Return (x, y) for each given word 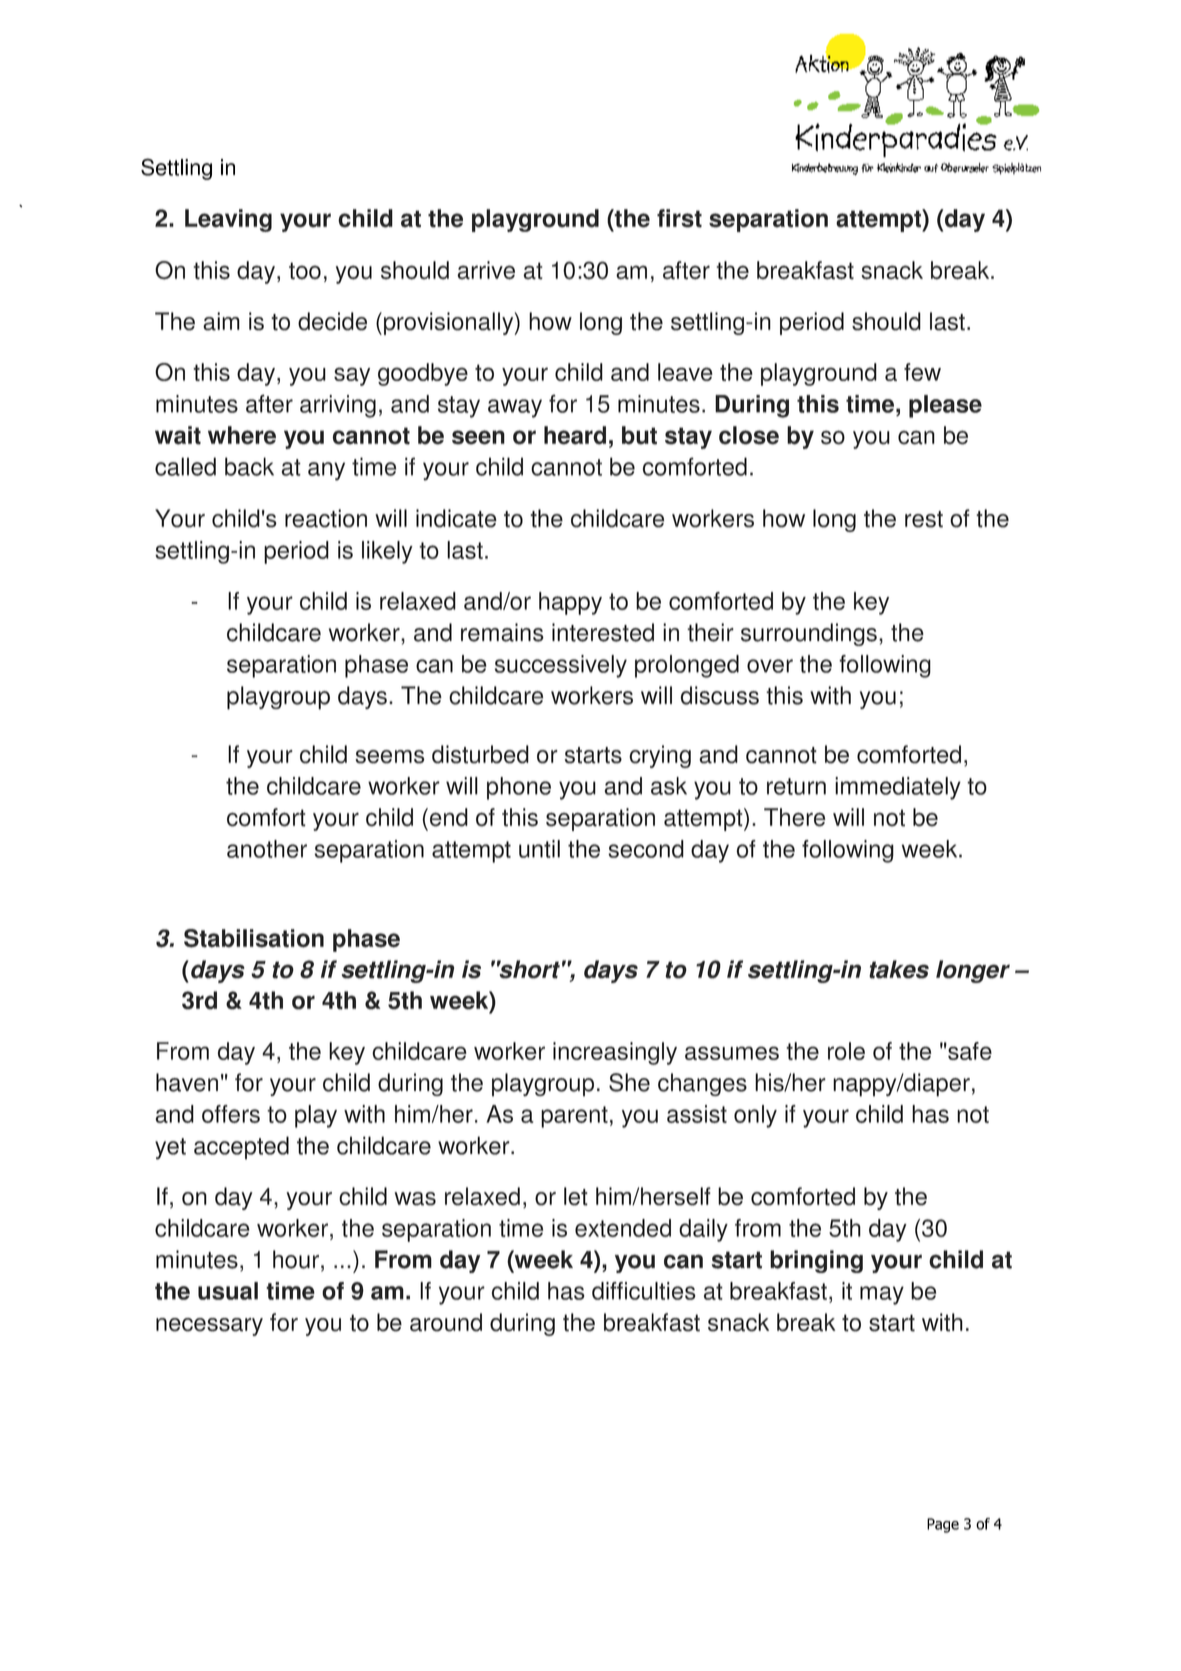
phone (519, 788)
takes (899, 969)
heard (575, 435)
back (249, 466)
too (305, 271)
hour (296, 1259)
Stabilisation (254, 938)
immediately (898, 788)
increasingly (615, 1053)
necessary (209, 1327)
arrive (486, 270)
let (576, 1196)
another (267, 849)
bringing (816, 1261)
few (922, 372)
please (945, 406)
